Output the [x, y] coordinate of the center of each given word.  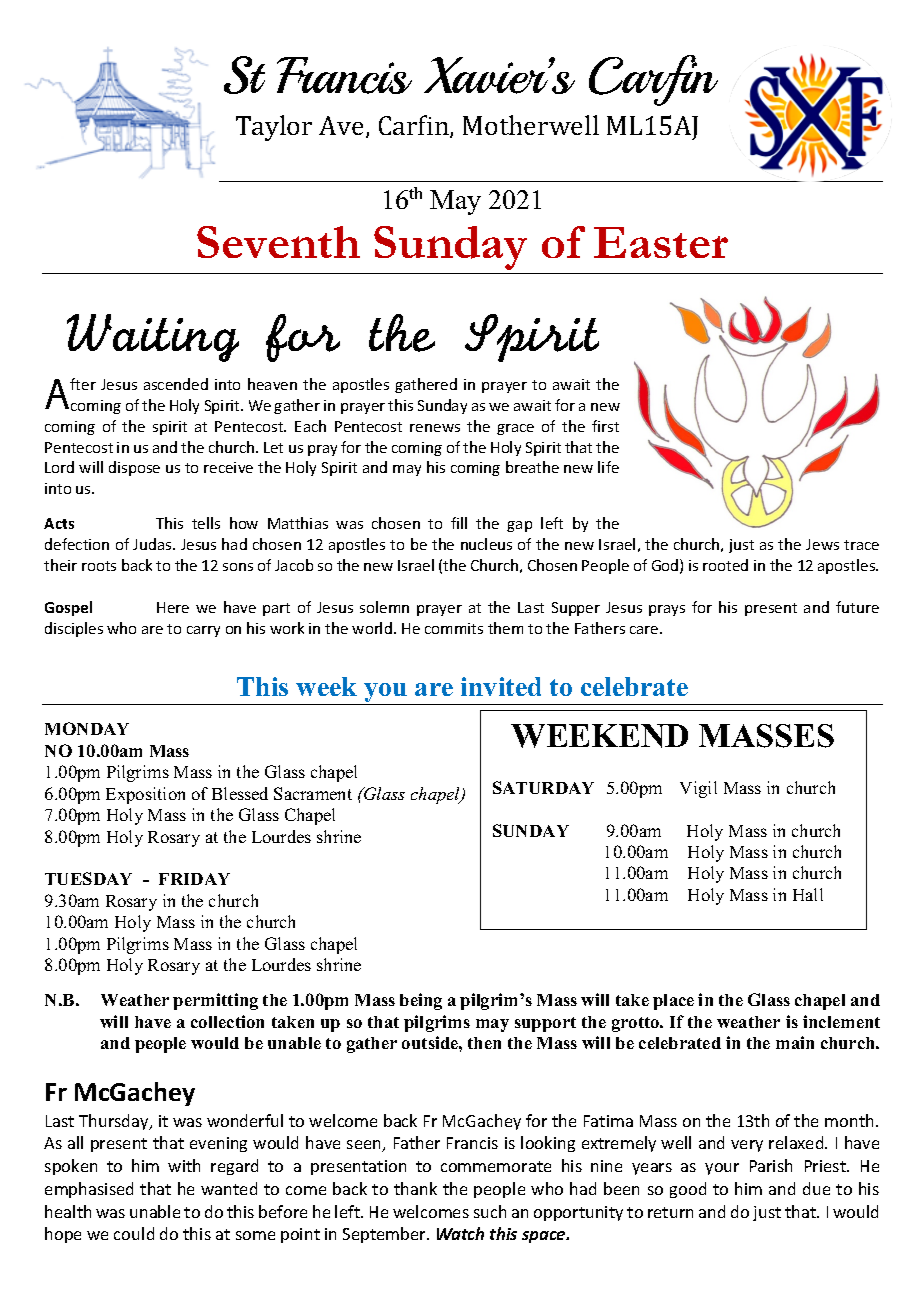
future [857, 607]
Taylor [274, 128]
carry [203, 631]
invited [501, 686]
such [490, 1211]
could [134, 1233]
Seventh [278, 242]
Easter [661, 242]
